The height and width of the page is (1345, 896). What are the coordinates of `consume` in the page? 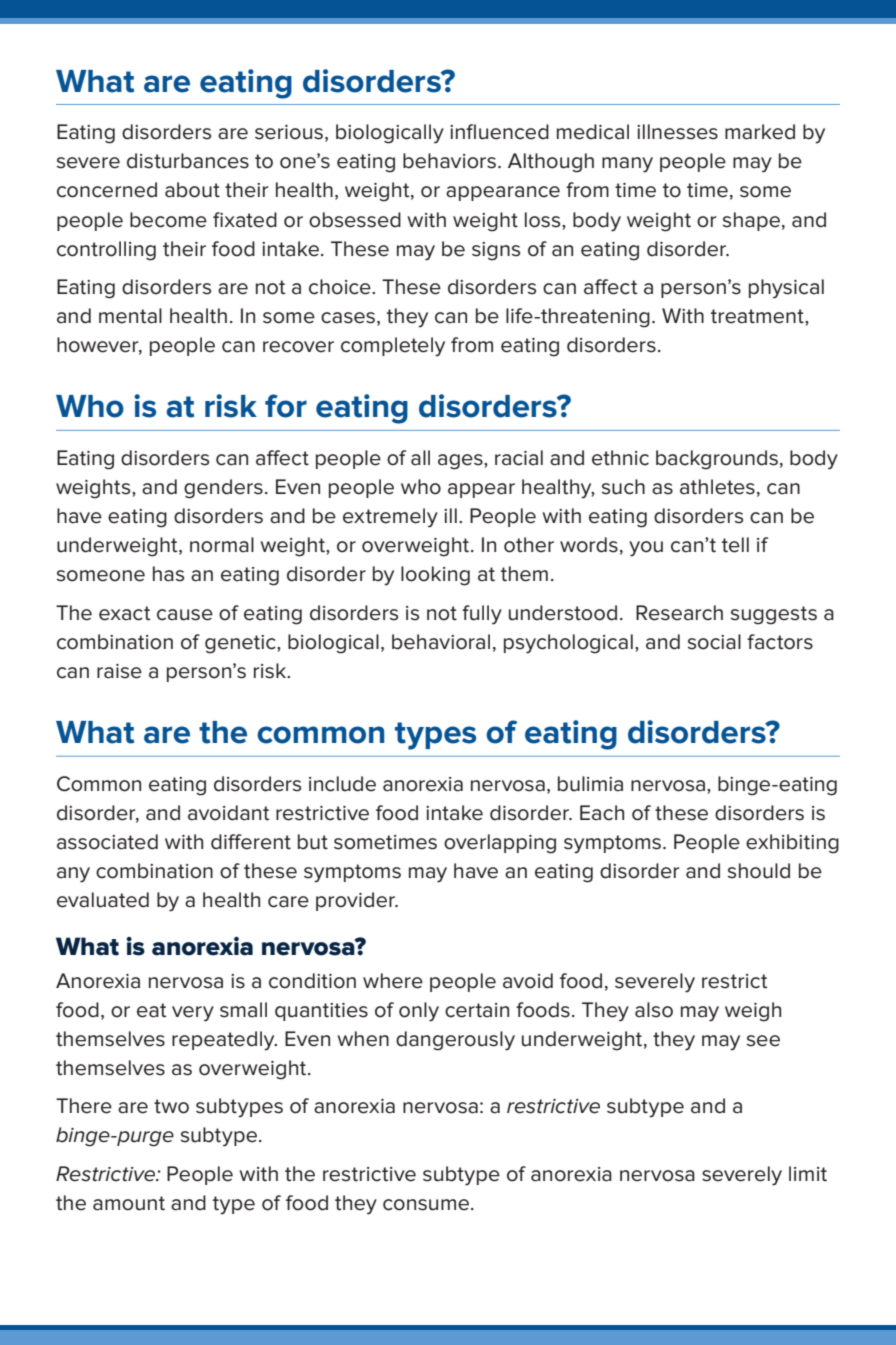 It's located at (427, 1205).
